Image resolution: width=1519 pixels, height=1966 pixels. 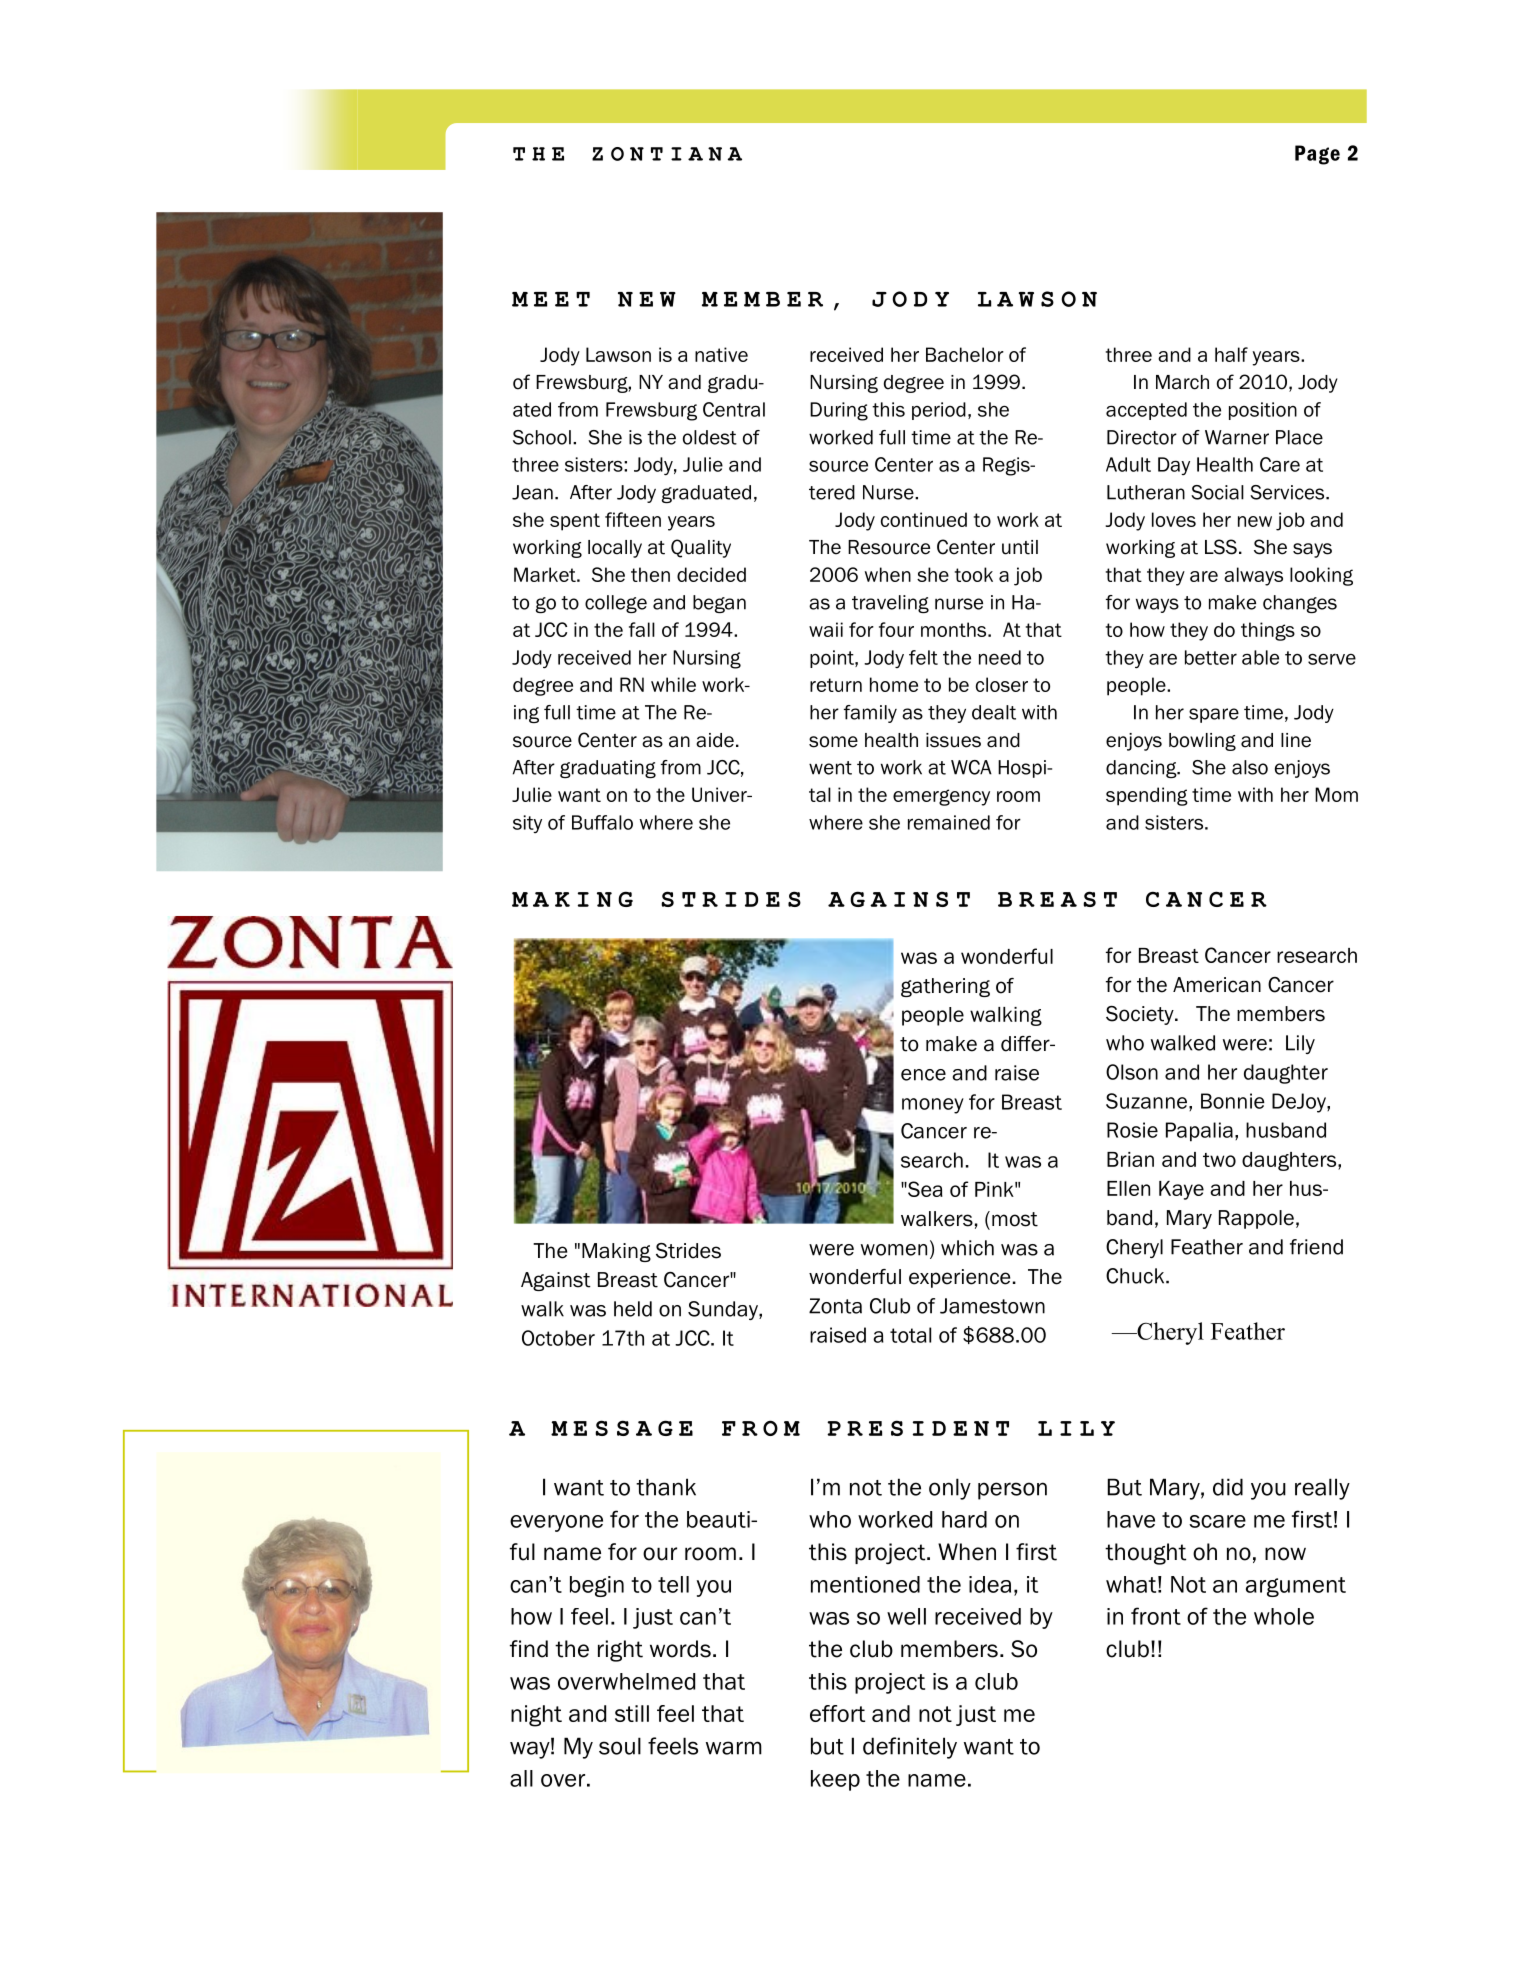 What do you see at coordinates (1268, 631) in the screenshot?
I see `things` at bounding box center [1268, 631].
